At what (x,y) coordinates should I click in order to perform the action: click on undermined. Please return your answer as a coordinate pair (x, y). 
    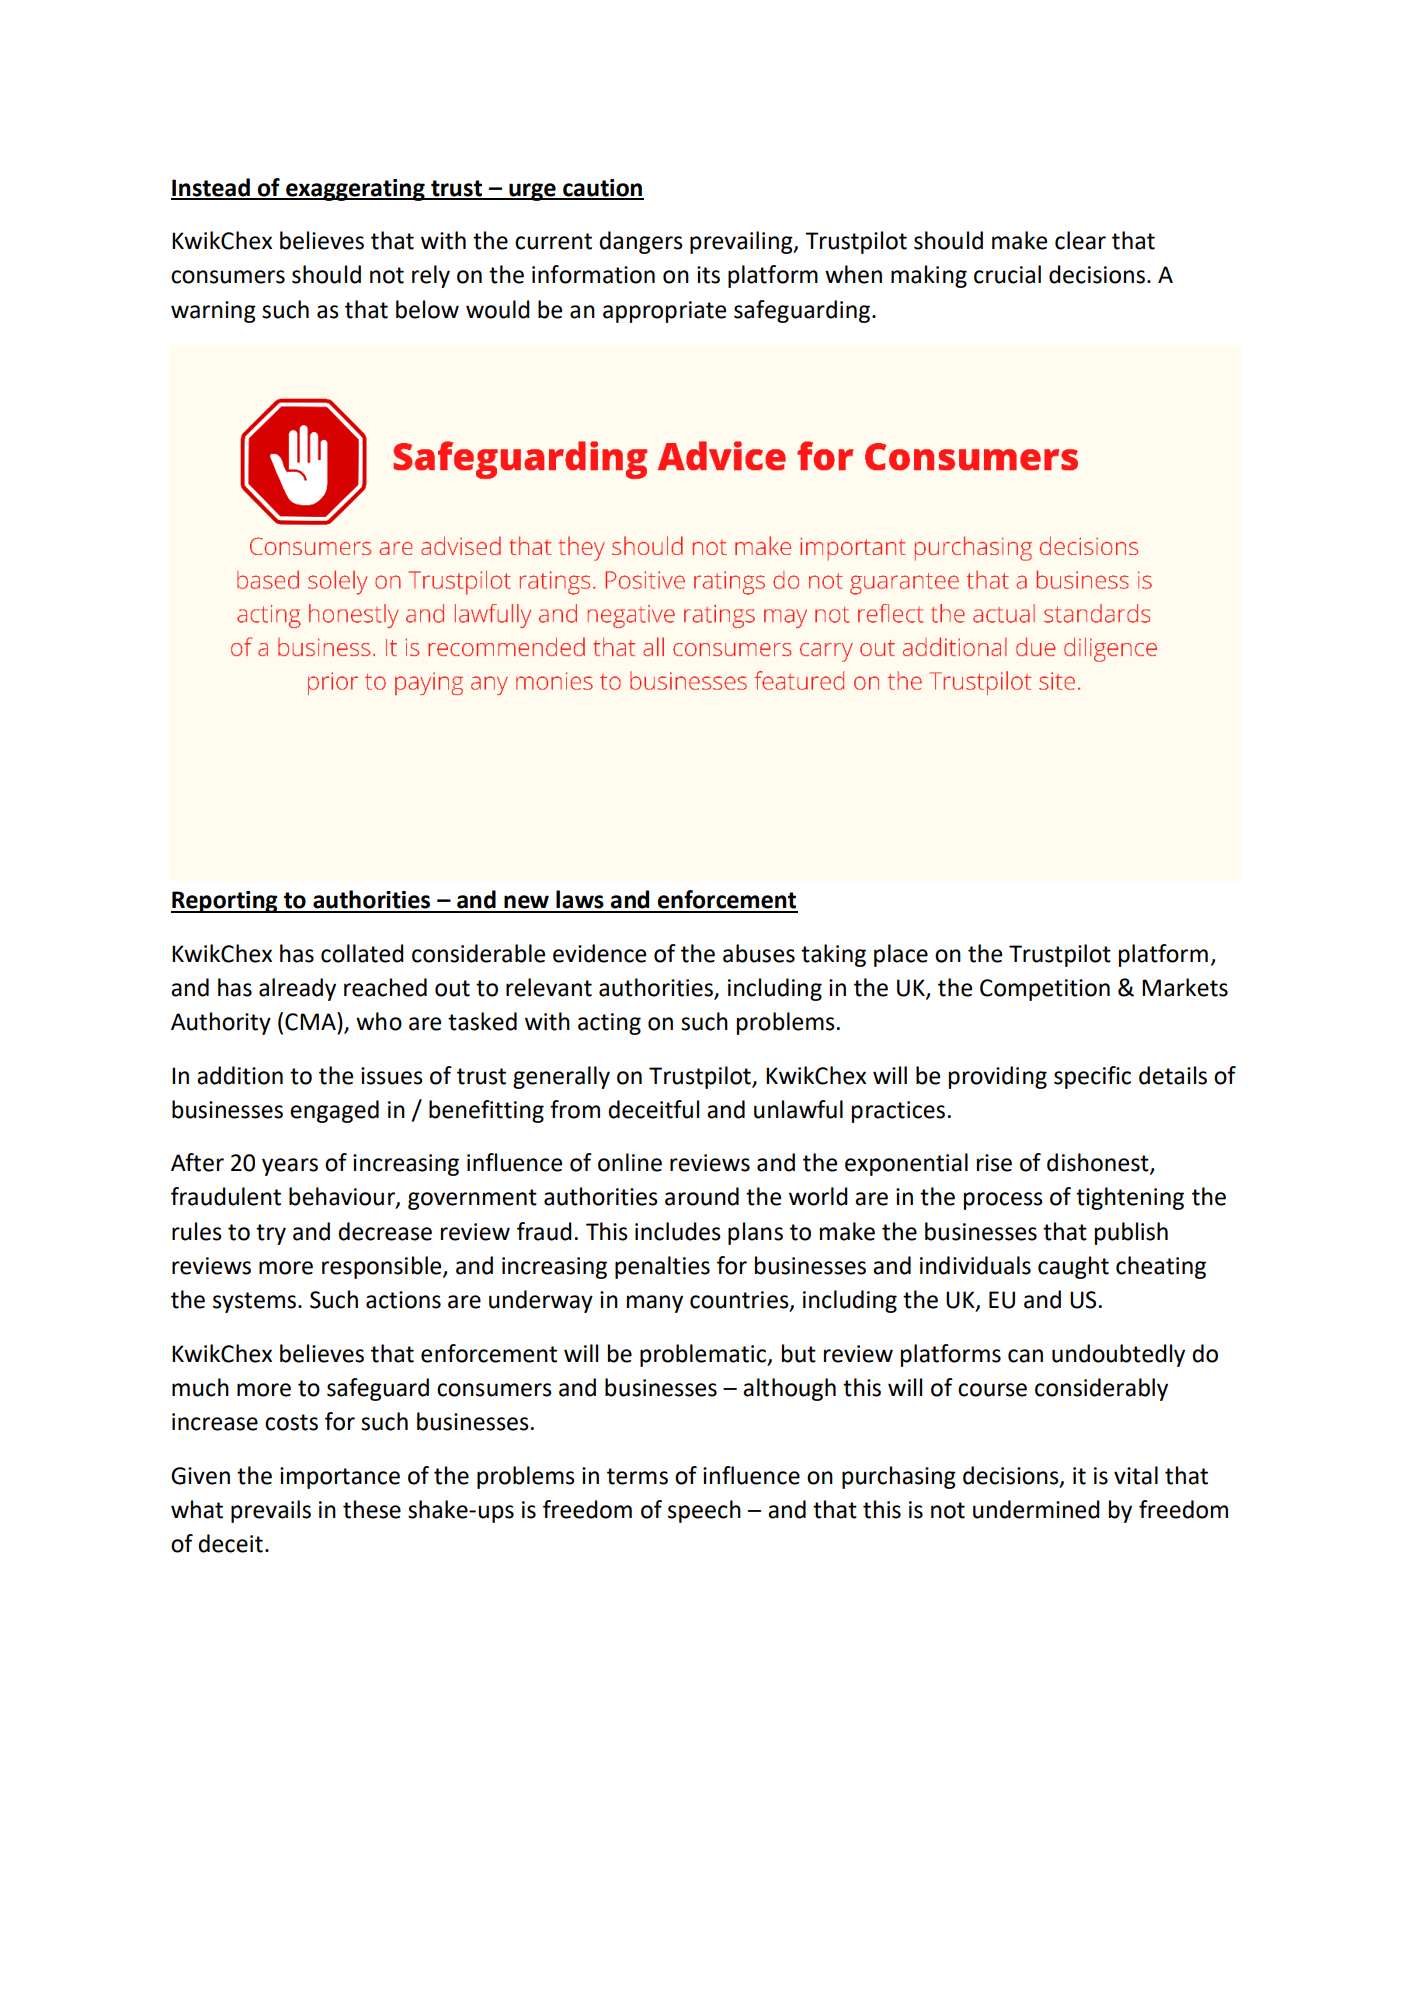
    Looking at the image, I should click on (1036, 1509).
